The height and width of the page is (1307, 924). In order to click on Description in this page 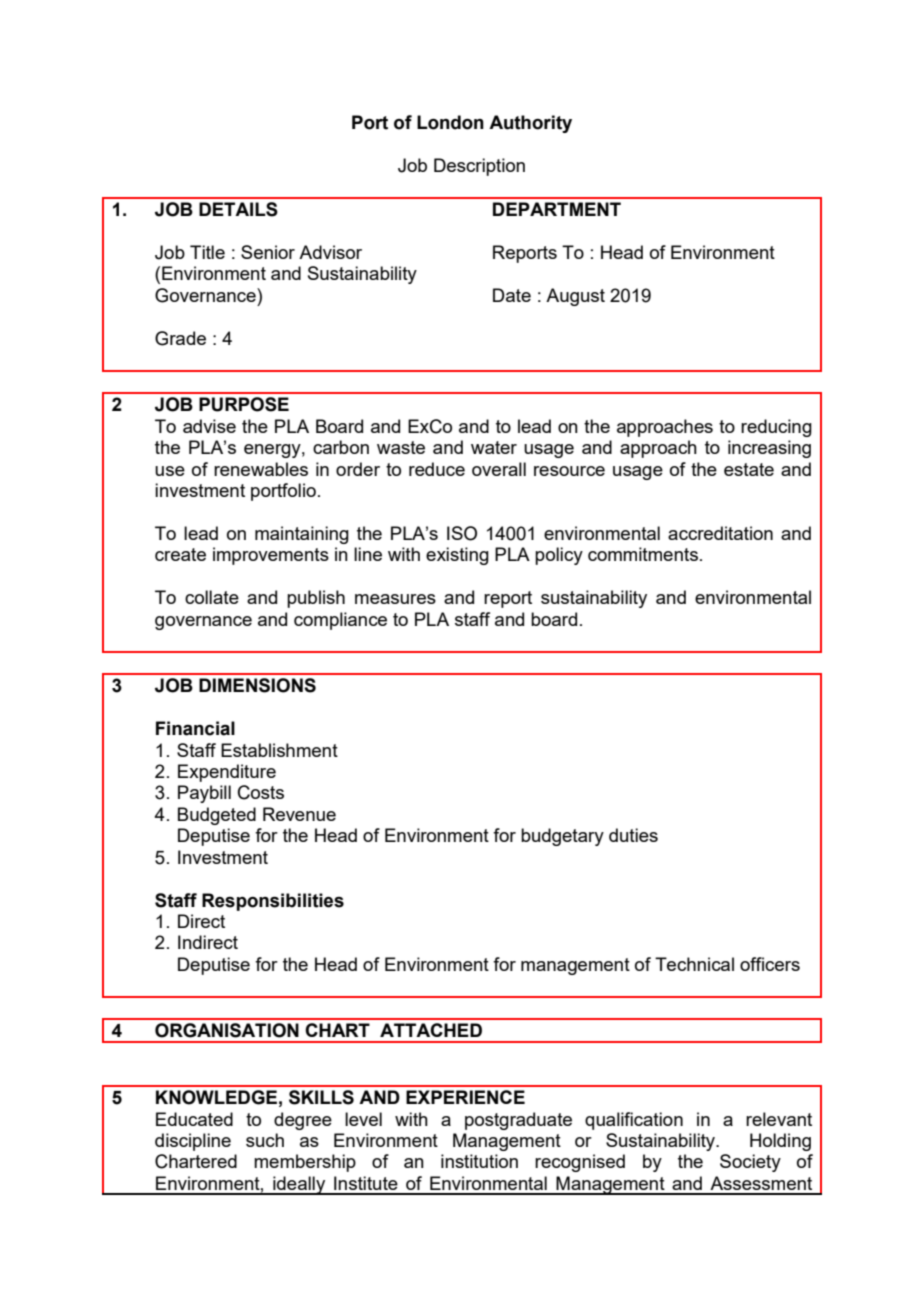, I will do `click(479, 167)`.
